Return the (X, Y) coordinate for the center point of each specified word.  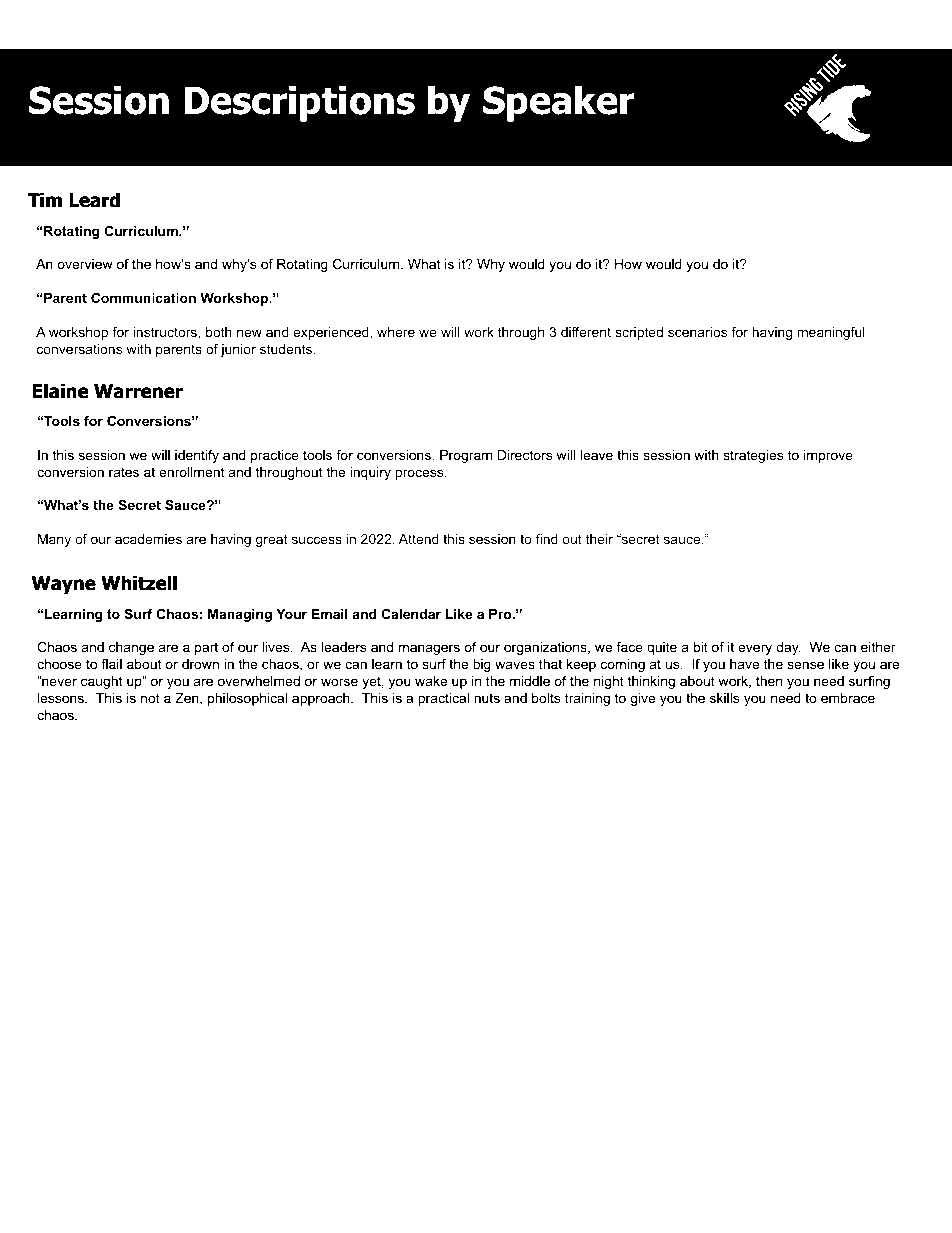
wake (431, 681)
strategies (753, 456)
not (150, 698)
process (420, 474)
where (396, 332)
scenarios (697, 332)
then (769, 681)
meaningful (831, 333)
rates (124, 472)
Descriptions (300, 103)
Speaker (558, 103)
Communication (143, 298)
